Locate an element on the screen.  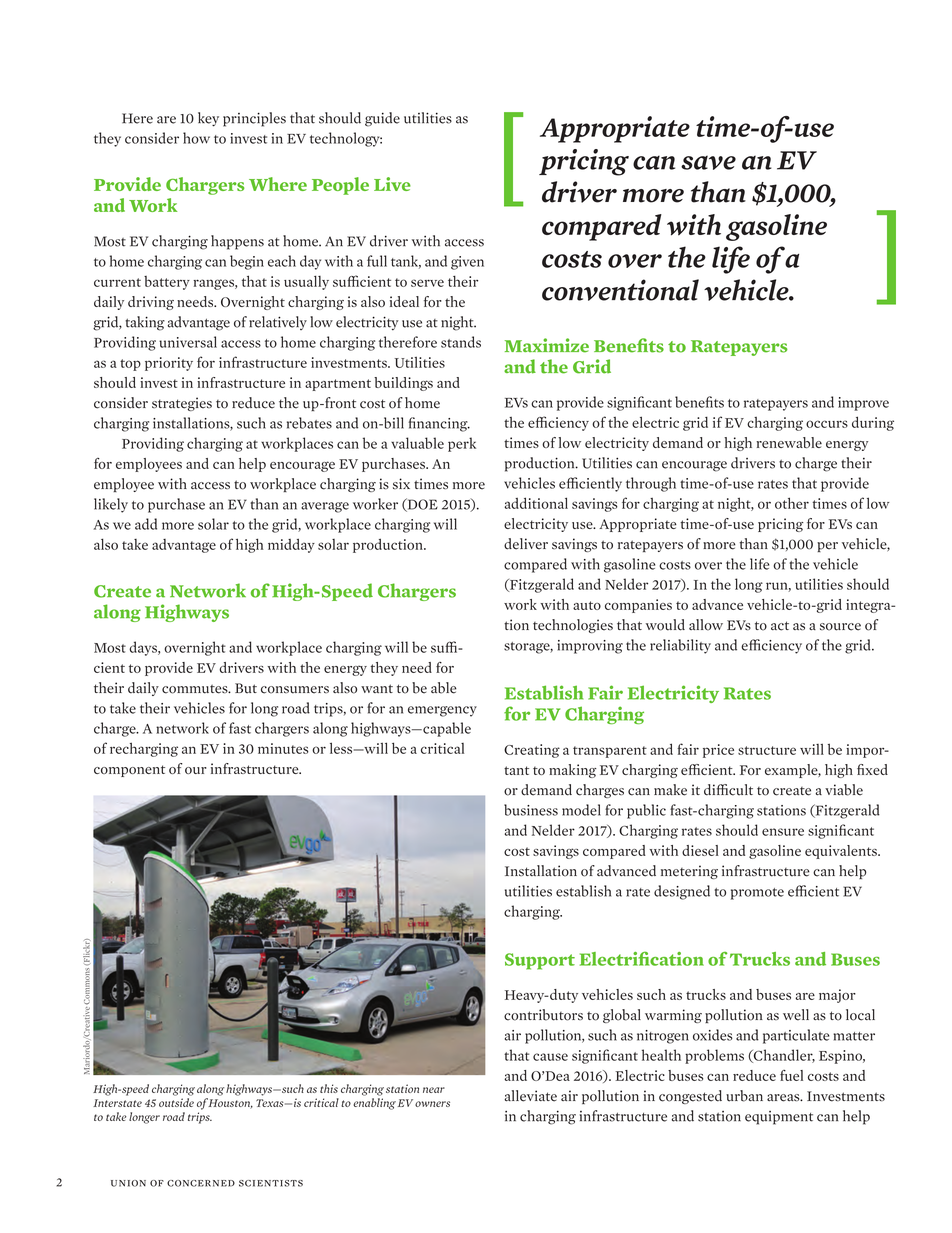
other is located at coordinates (792, 503).
